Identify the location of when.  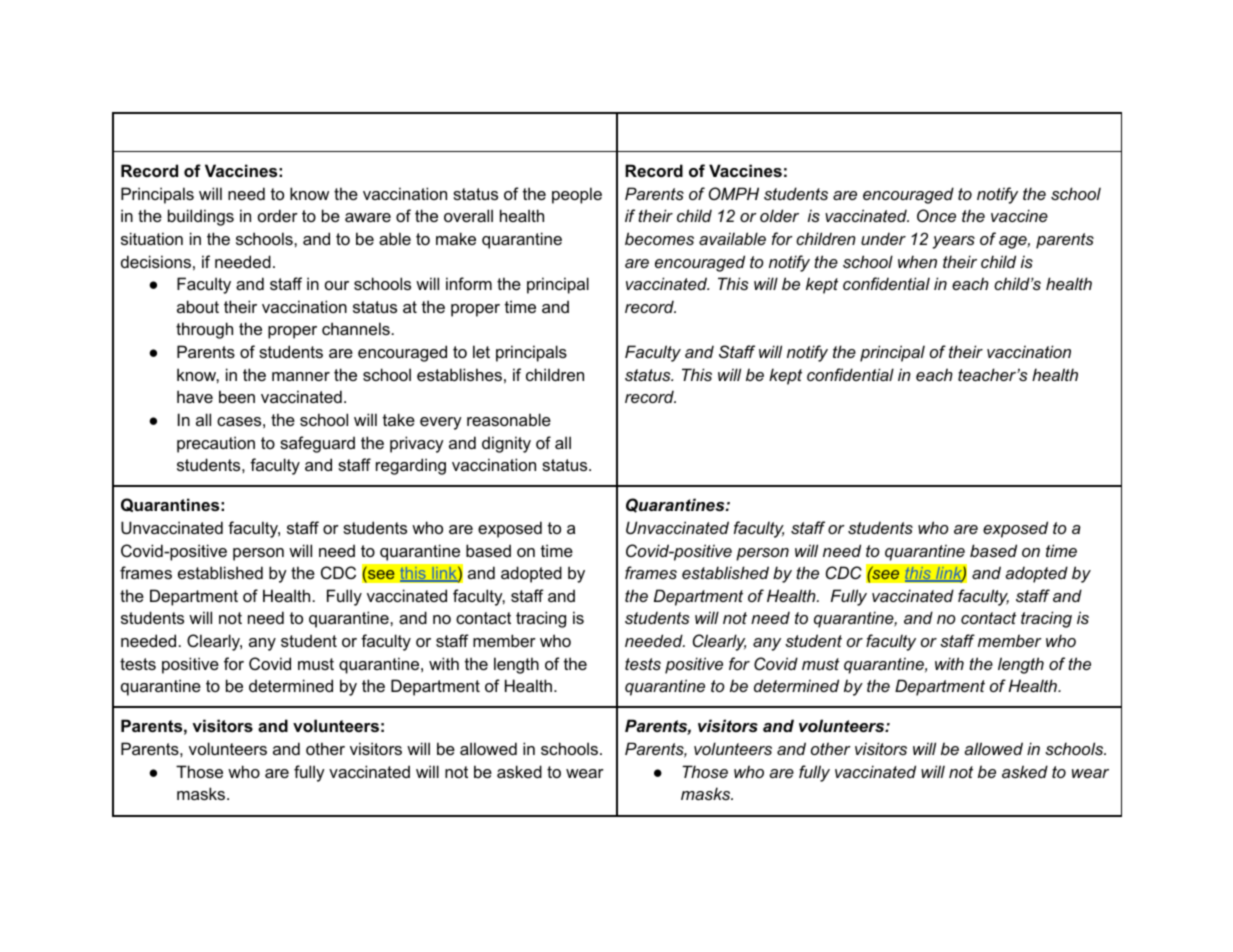
(917, 261).
